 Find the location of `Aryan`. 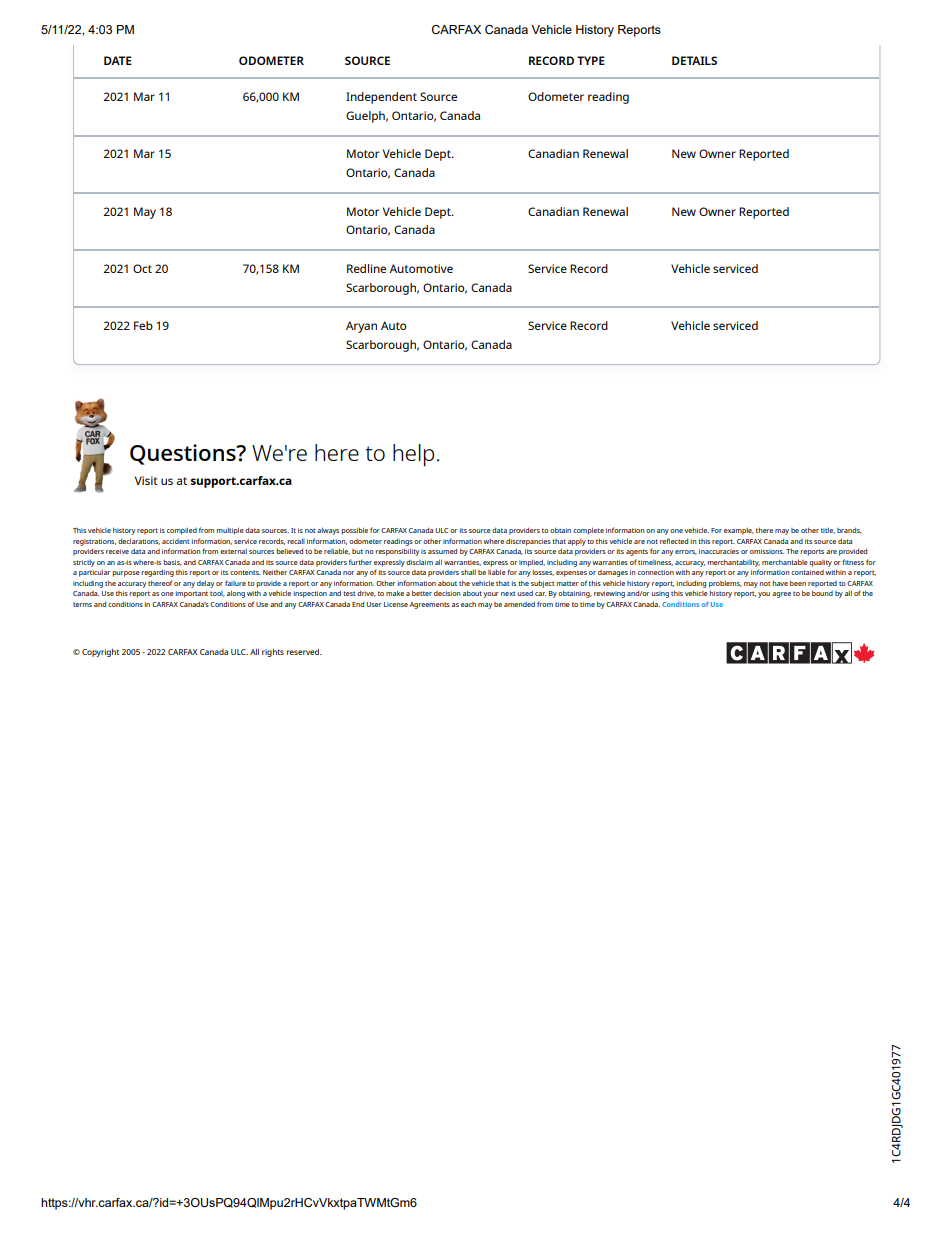

Aryan is located at coordinates (361, 327).
